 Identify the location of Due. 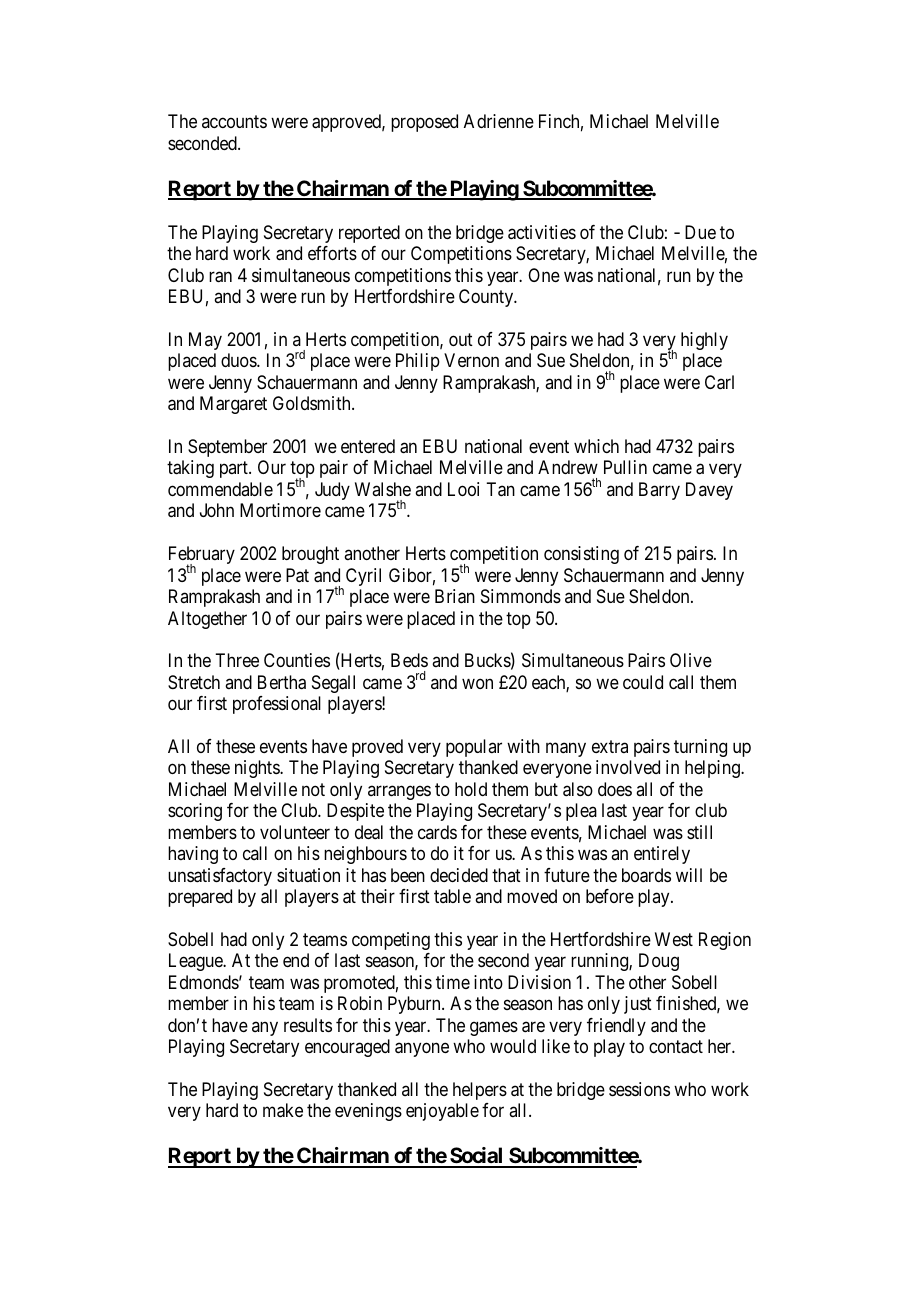
(700, 232).
